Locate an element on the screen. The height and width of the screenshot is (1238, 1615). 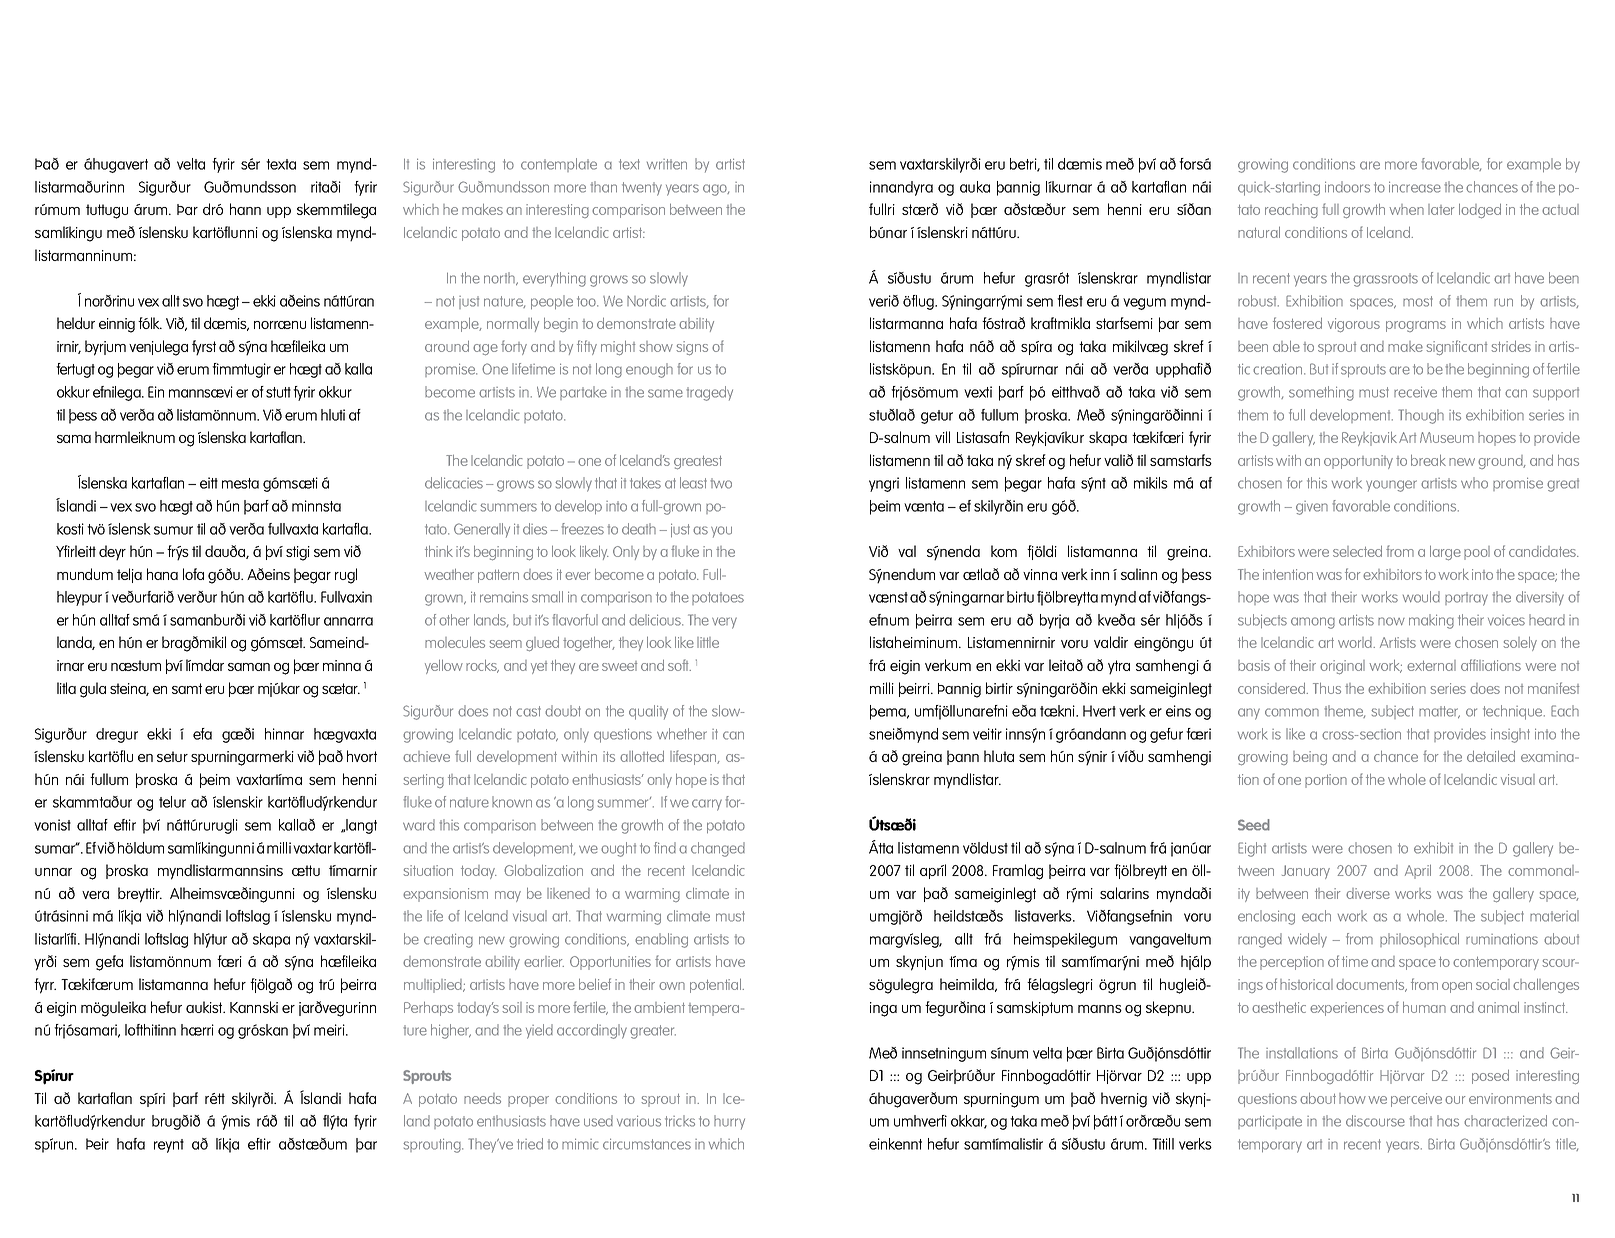
diverse is located at coordinates (1368, 893).
